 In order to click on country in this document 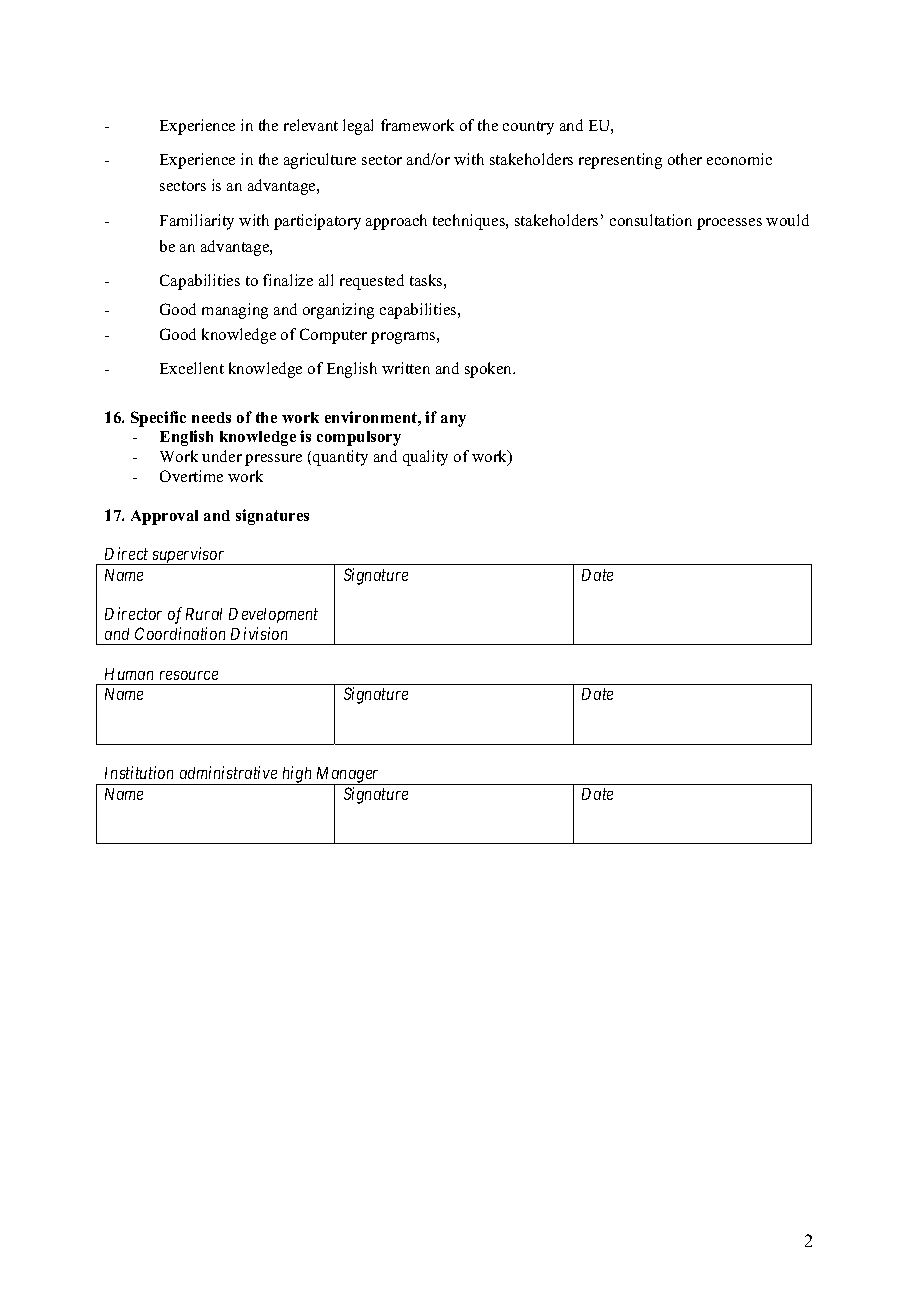, I will do `click(528, 128)`.
